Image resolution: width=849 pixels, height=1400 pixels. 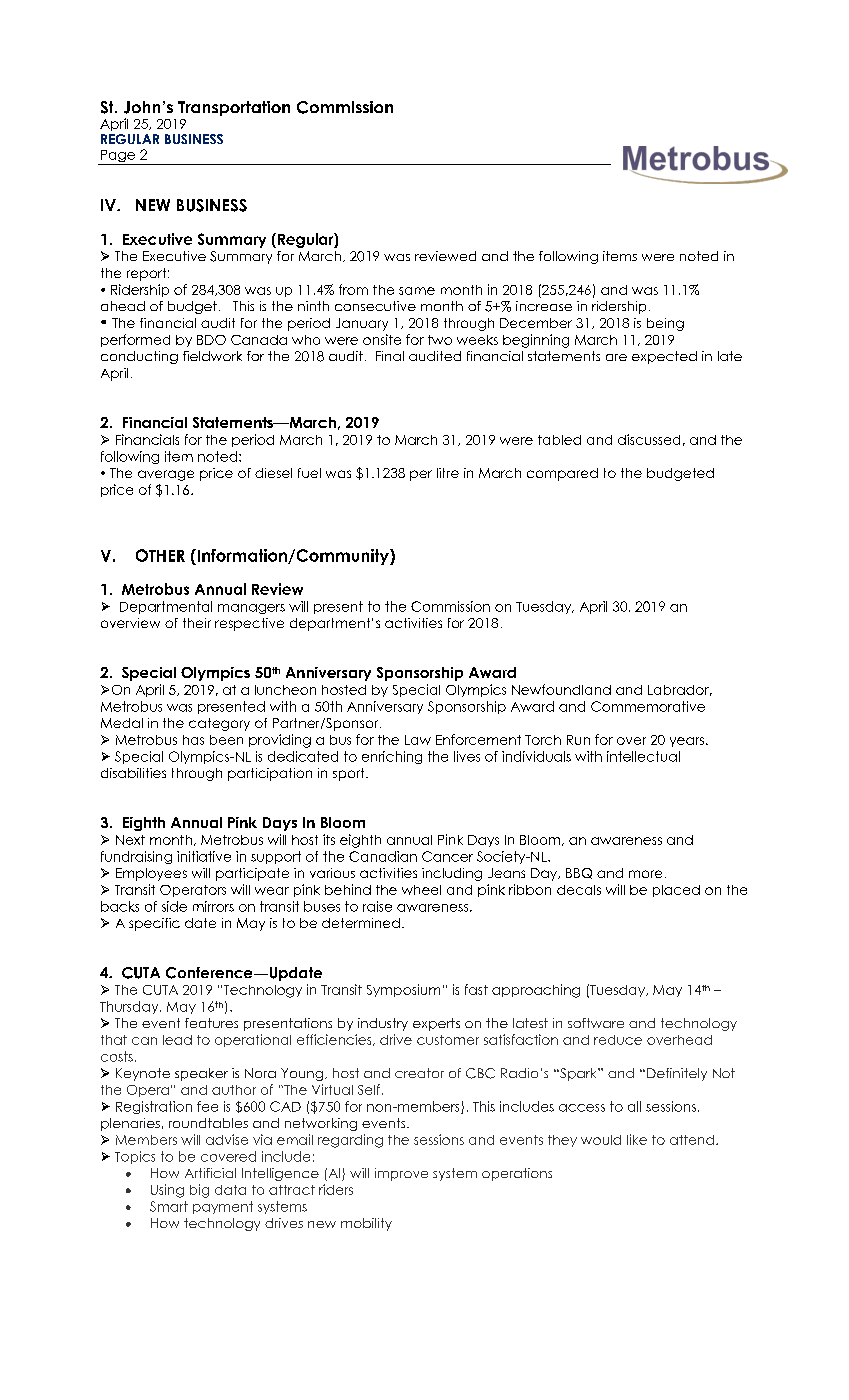 What do you see at coordinates (219, 724) in the screenshot?
I see `category` at bounding box center [219, 724].
